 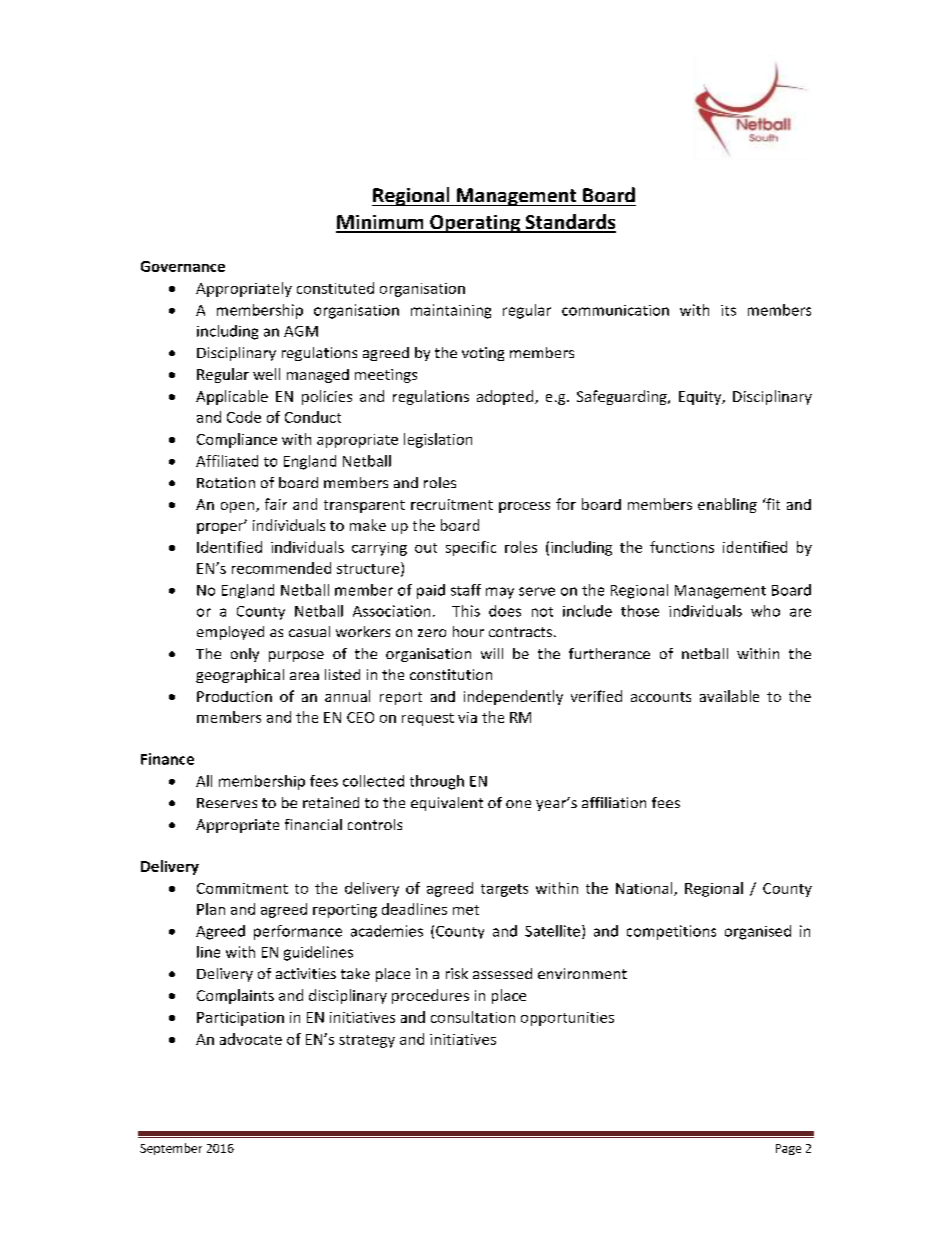 I want to click on consultation, so click(x=473, y=1017).
